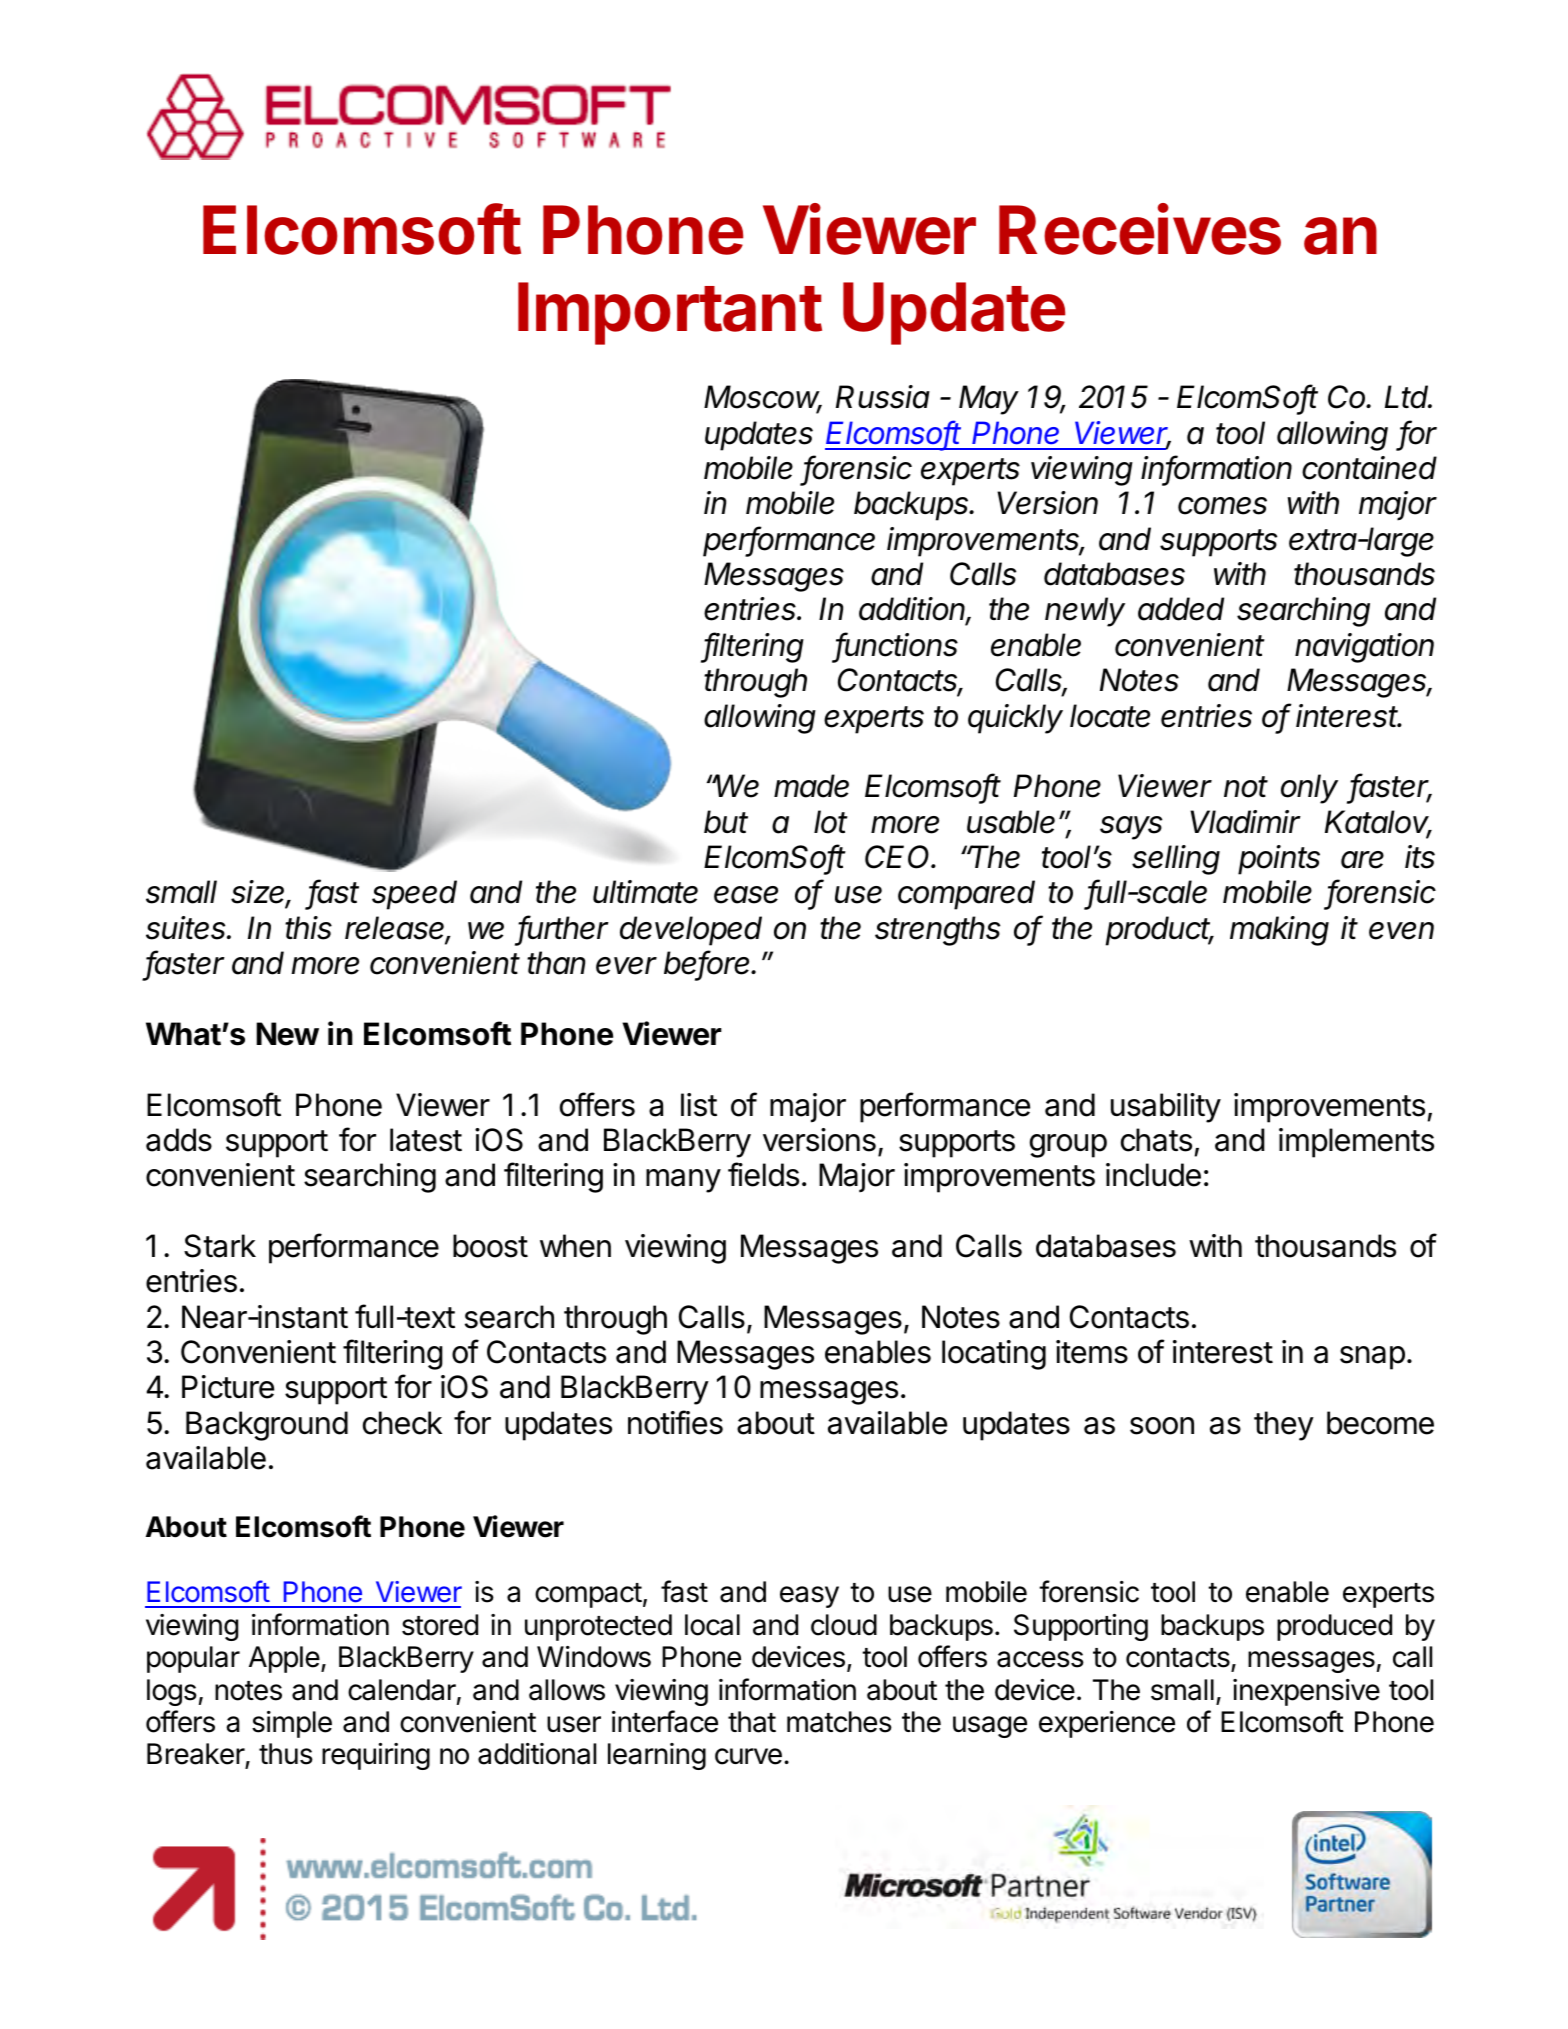 The width and height of the document is (1568, 2029). Describe the element at coordinates (897, 645) in the document. I see `functions` at that location.
